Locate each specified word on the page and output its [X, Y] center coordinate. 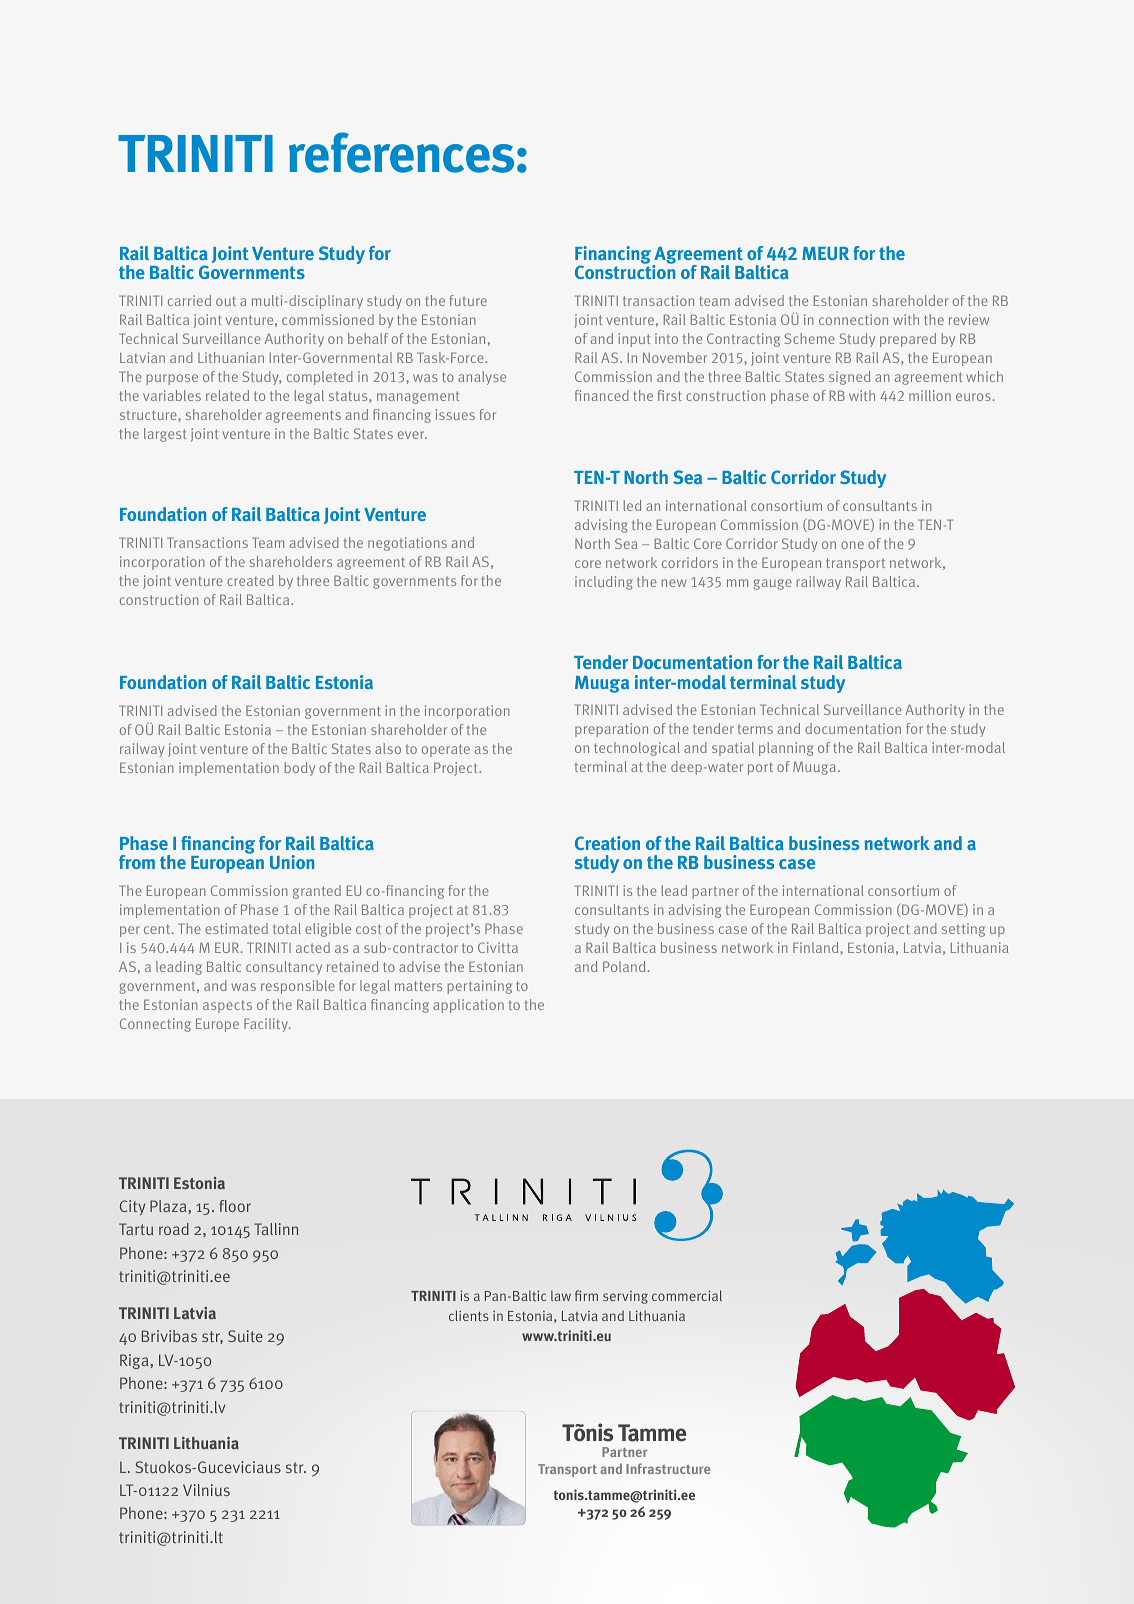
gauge [772, 584]
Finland [817, 947]
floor [235, 1206]
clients [469, 1315]
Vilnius [206, 1490]
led [632, 505]
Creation [607, 843]
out [226, 301]
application [468, 1006]
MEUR [825, 253]
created [250, 580]
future [468, 300]
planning [786, 749]
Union [292, 862]
